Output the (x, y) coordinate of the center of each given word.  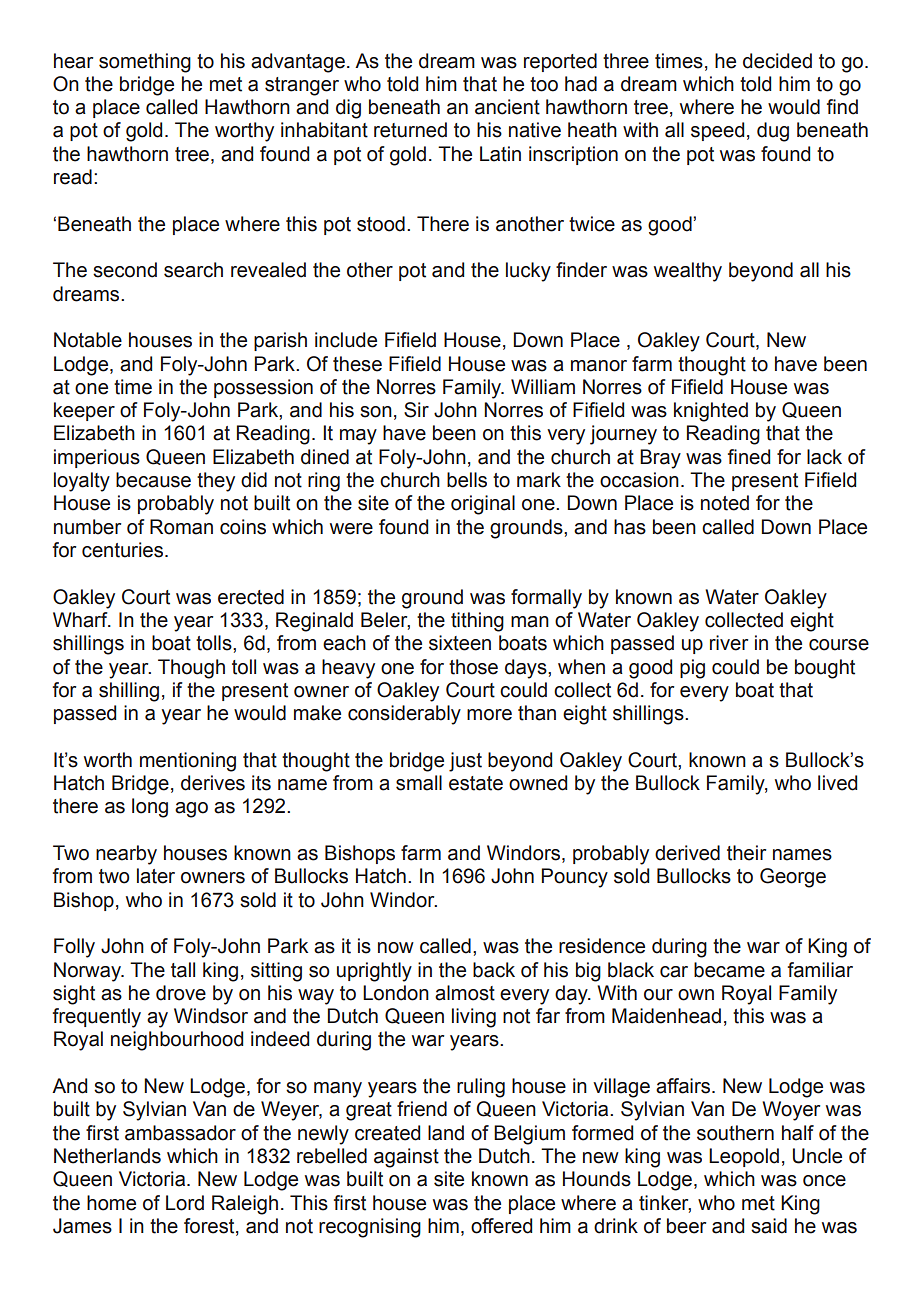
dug (773, 132)
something (145, 63)
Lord (185, 1203)
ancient (507, 107)
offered (501, 1226)
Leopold (744, 1157)
